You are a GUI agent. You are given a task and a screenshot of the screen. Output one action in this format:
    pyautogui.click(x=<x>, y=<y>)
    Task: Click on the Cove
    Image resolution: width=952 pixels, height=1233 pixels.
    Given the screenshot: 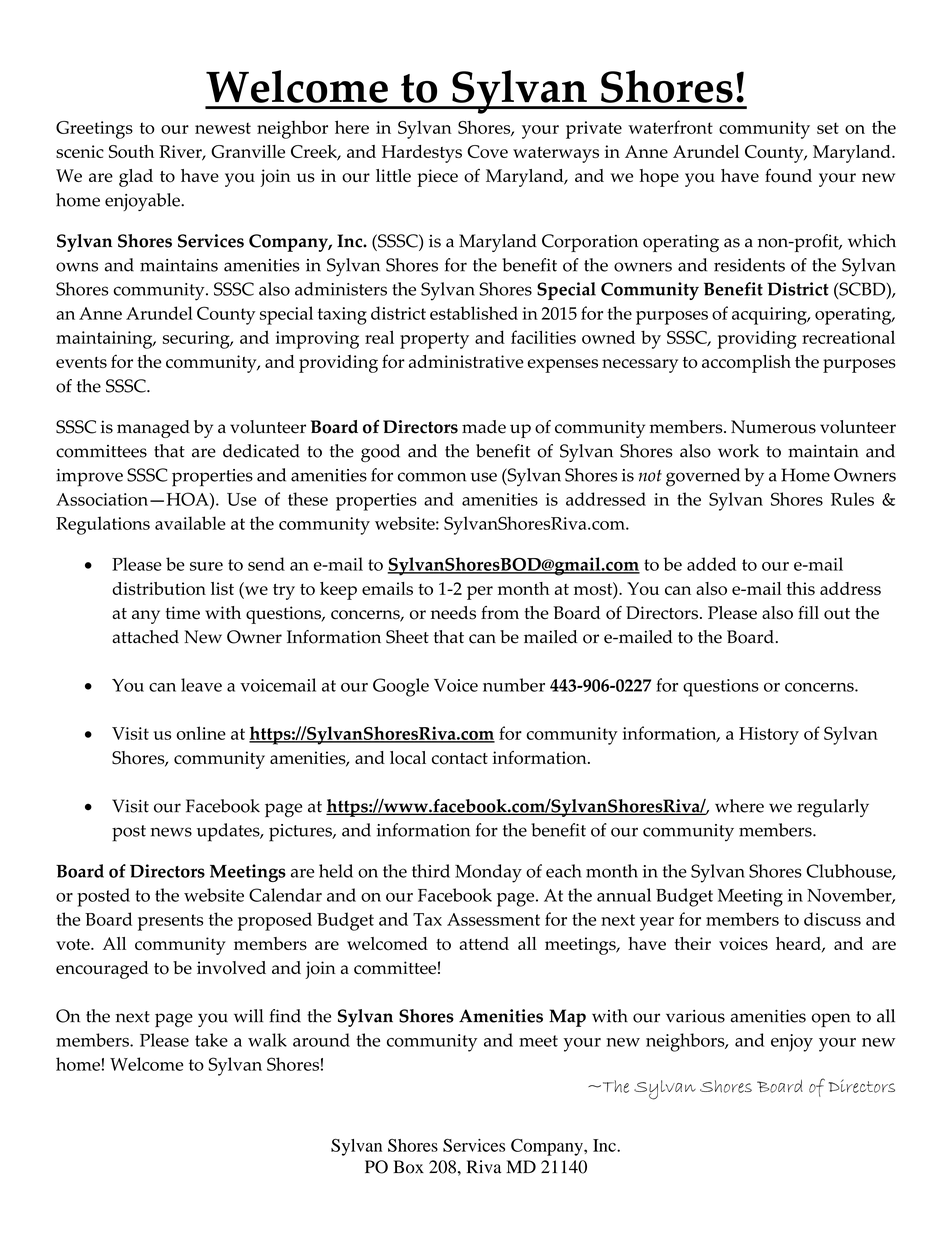 What is the action you would take?
    pyautogui.click(x=487, y=151)
